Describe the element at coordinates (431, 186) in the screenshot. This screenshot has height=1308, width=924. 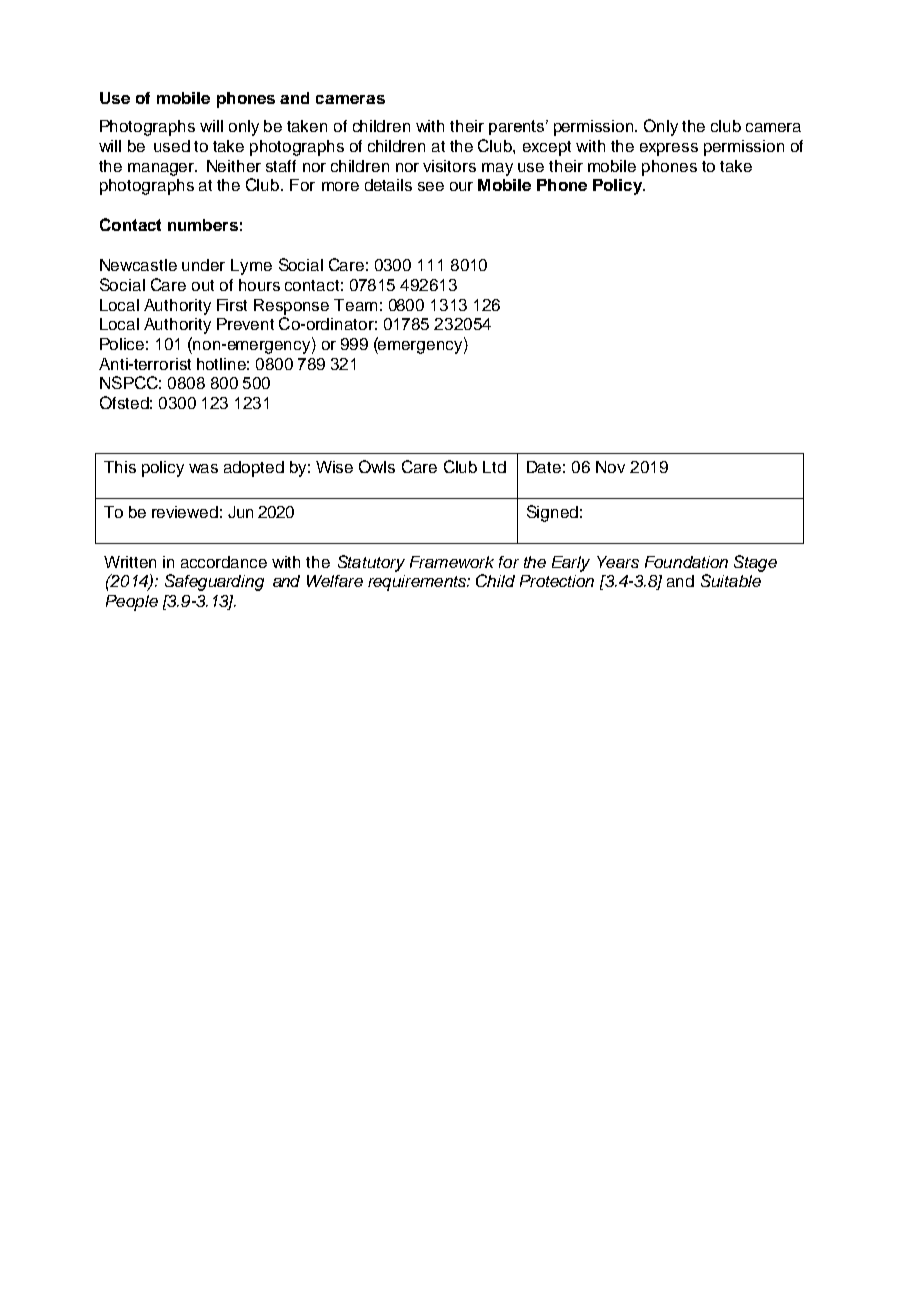
I see `see` at that location.
